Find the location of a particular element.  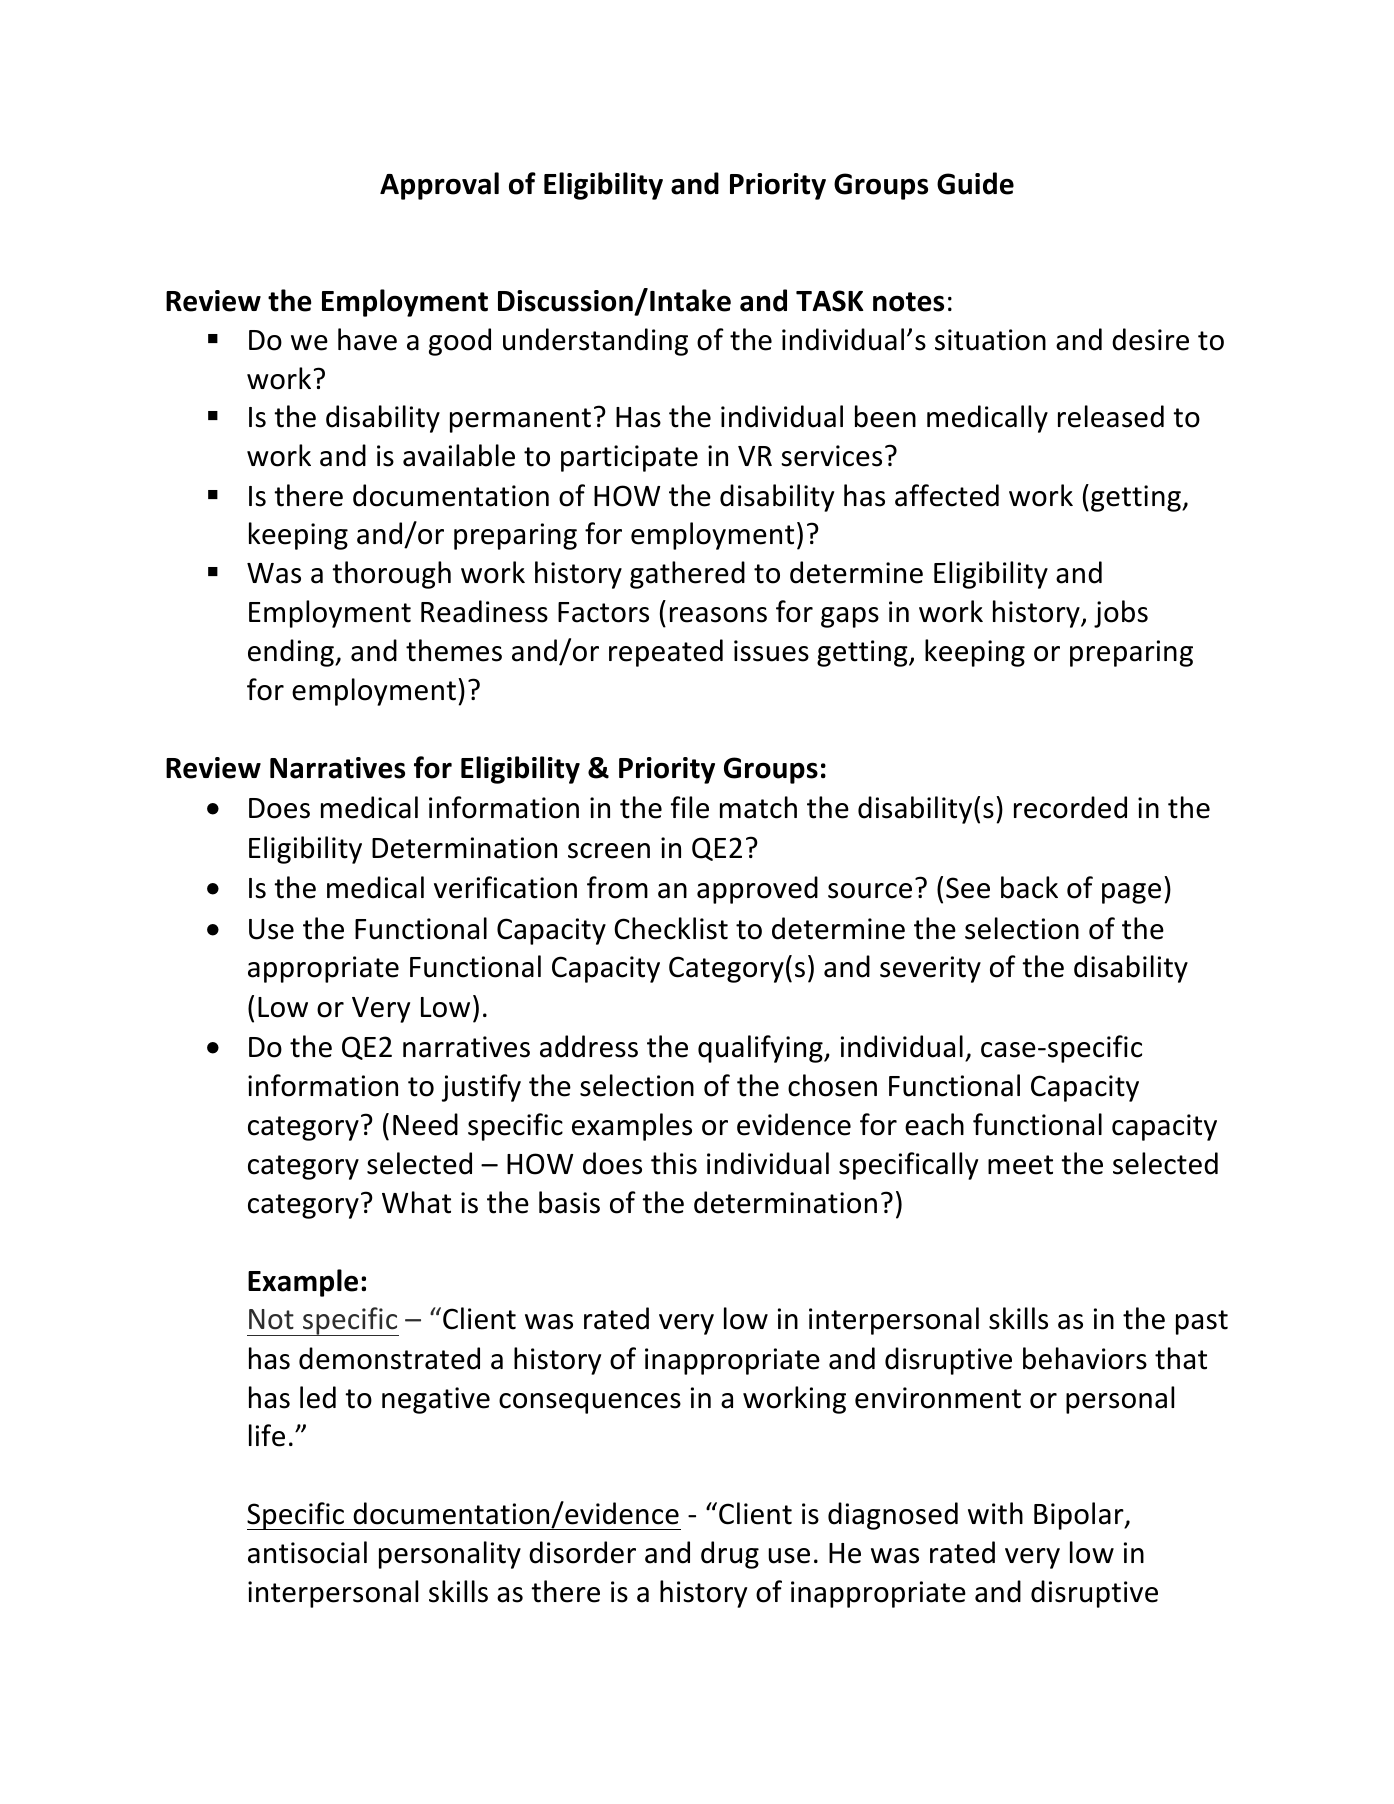

page is located at coordinates (1131, 893).
